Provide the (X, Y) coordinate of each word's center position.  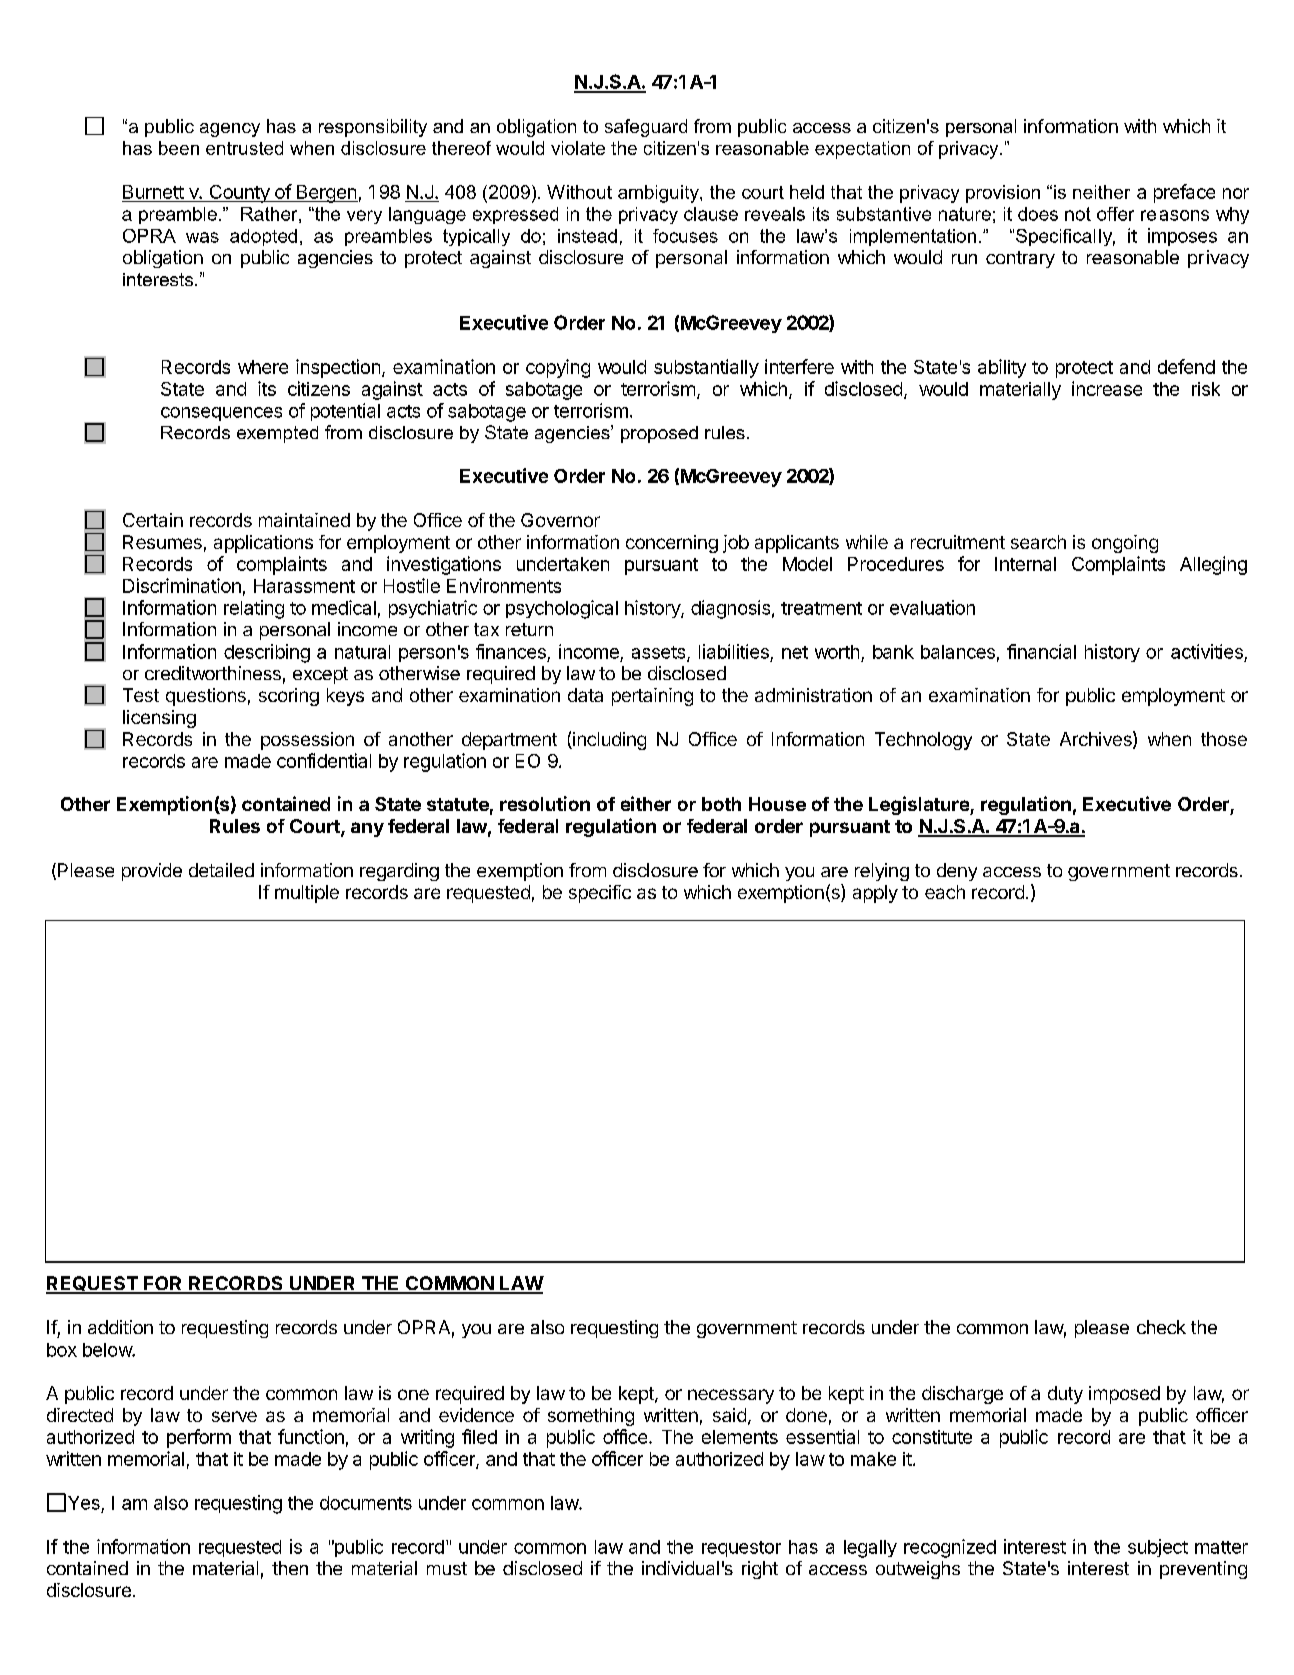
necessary (731, 1396)
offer (1115, 214)
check (1161, 1327)
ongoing (1125, 544)
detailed (221, 870)
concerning (672, 544)
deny (957, 872)
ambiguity (659, 194)
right (760, 1570)
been (179, 148)
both (721, 804)
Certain (153, 520)
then (290, 1568)
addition (120, 1327)
